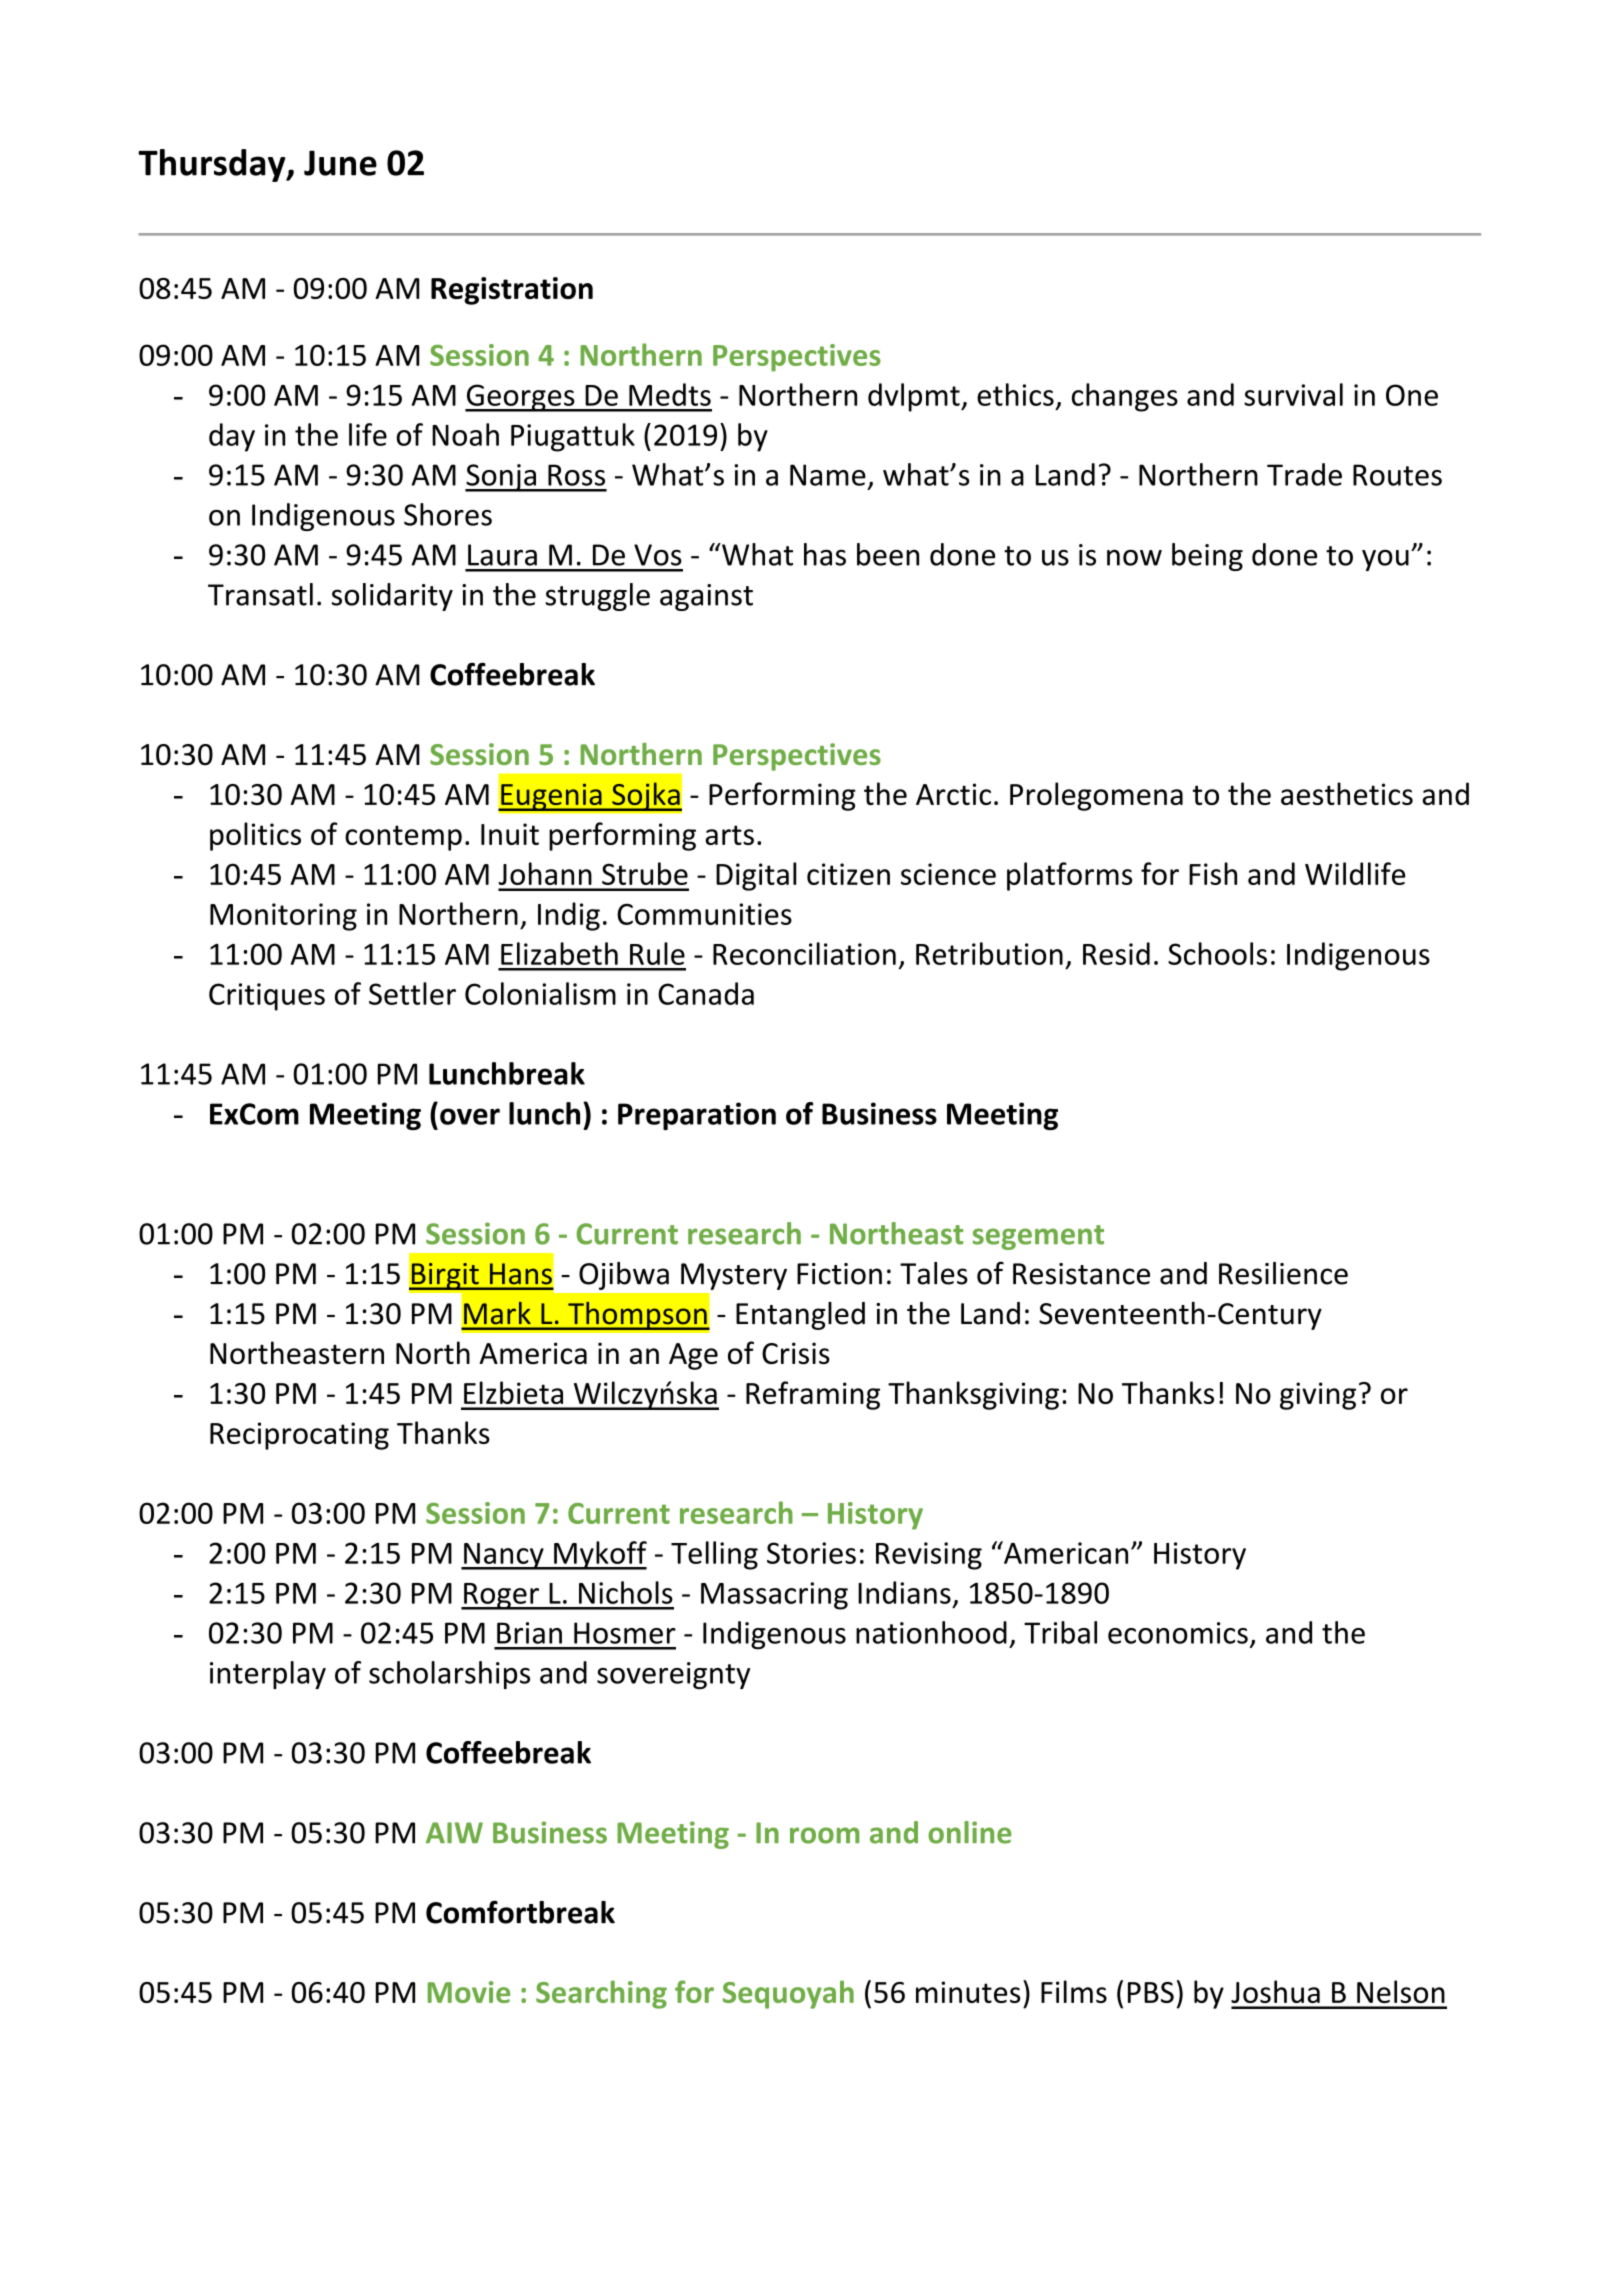 This screenshot has height=2291, width=1620. Describe the element at coordinates (1293, 394) in the screenshot. I see `survival` at that location.
